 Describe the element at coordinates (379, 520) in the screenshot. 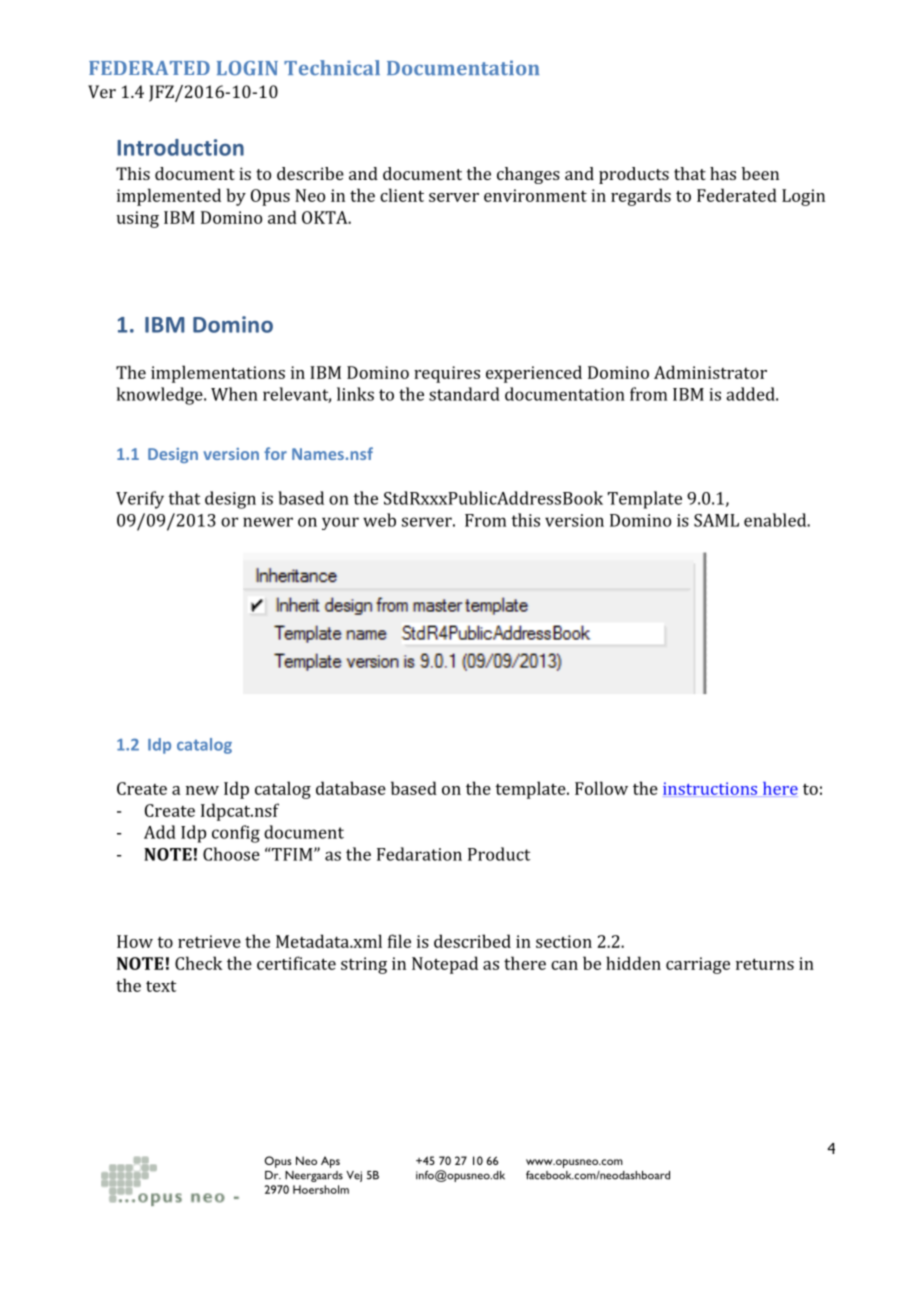

I see `web` at that location.
